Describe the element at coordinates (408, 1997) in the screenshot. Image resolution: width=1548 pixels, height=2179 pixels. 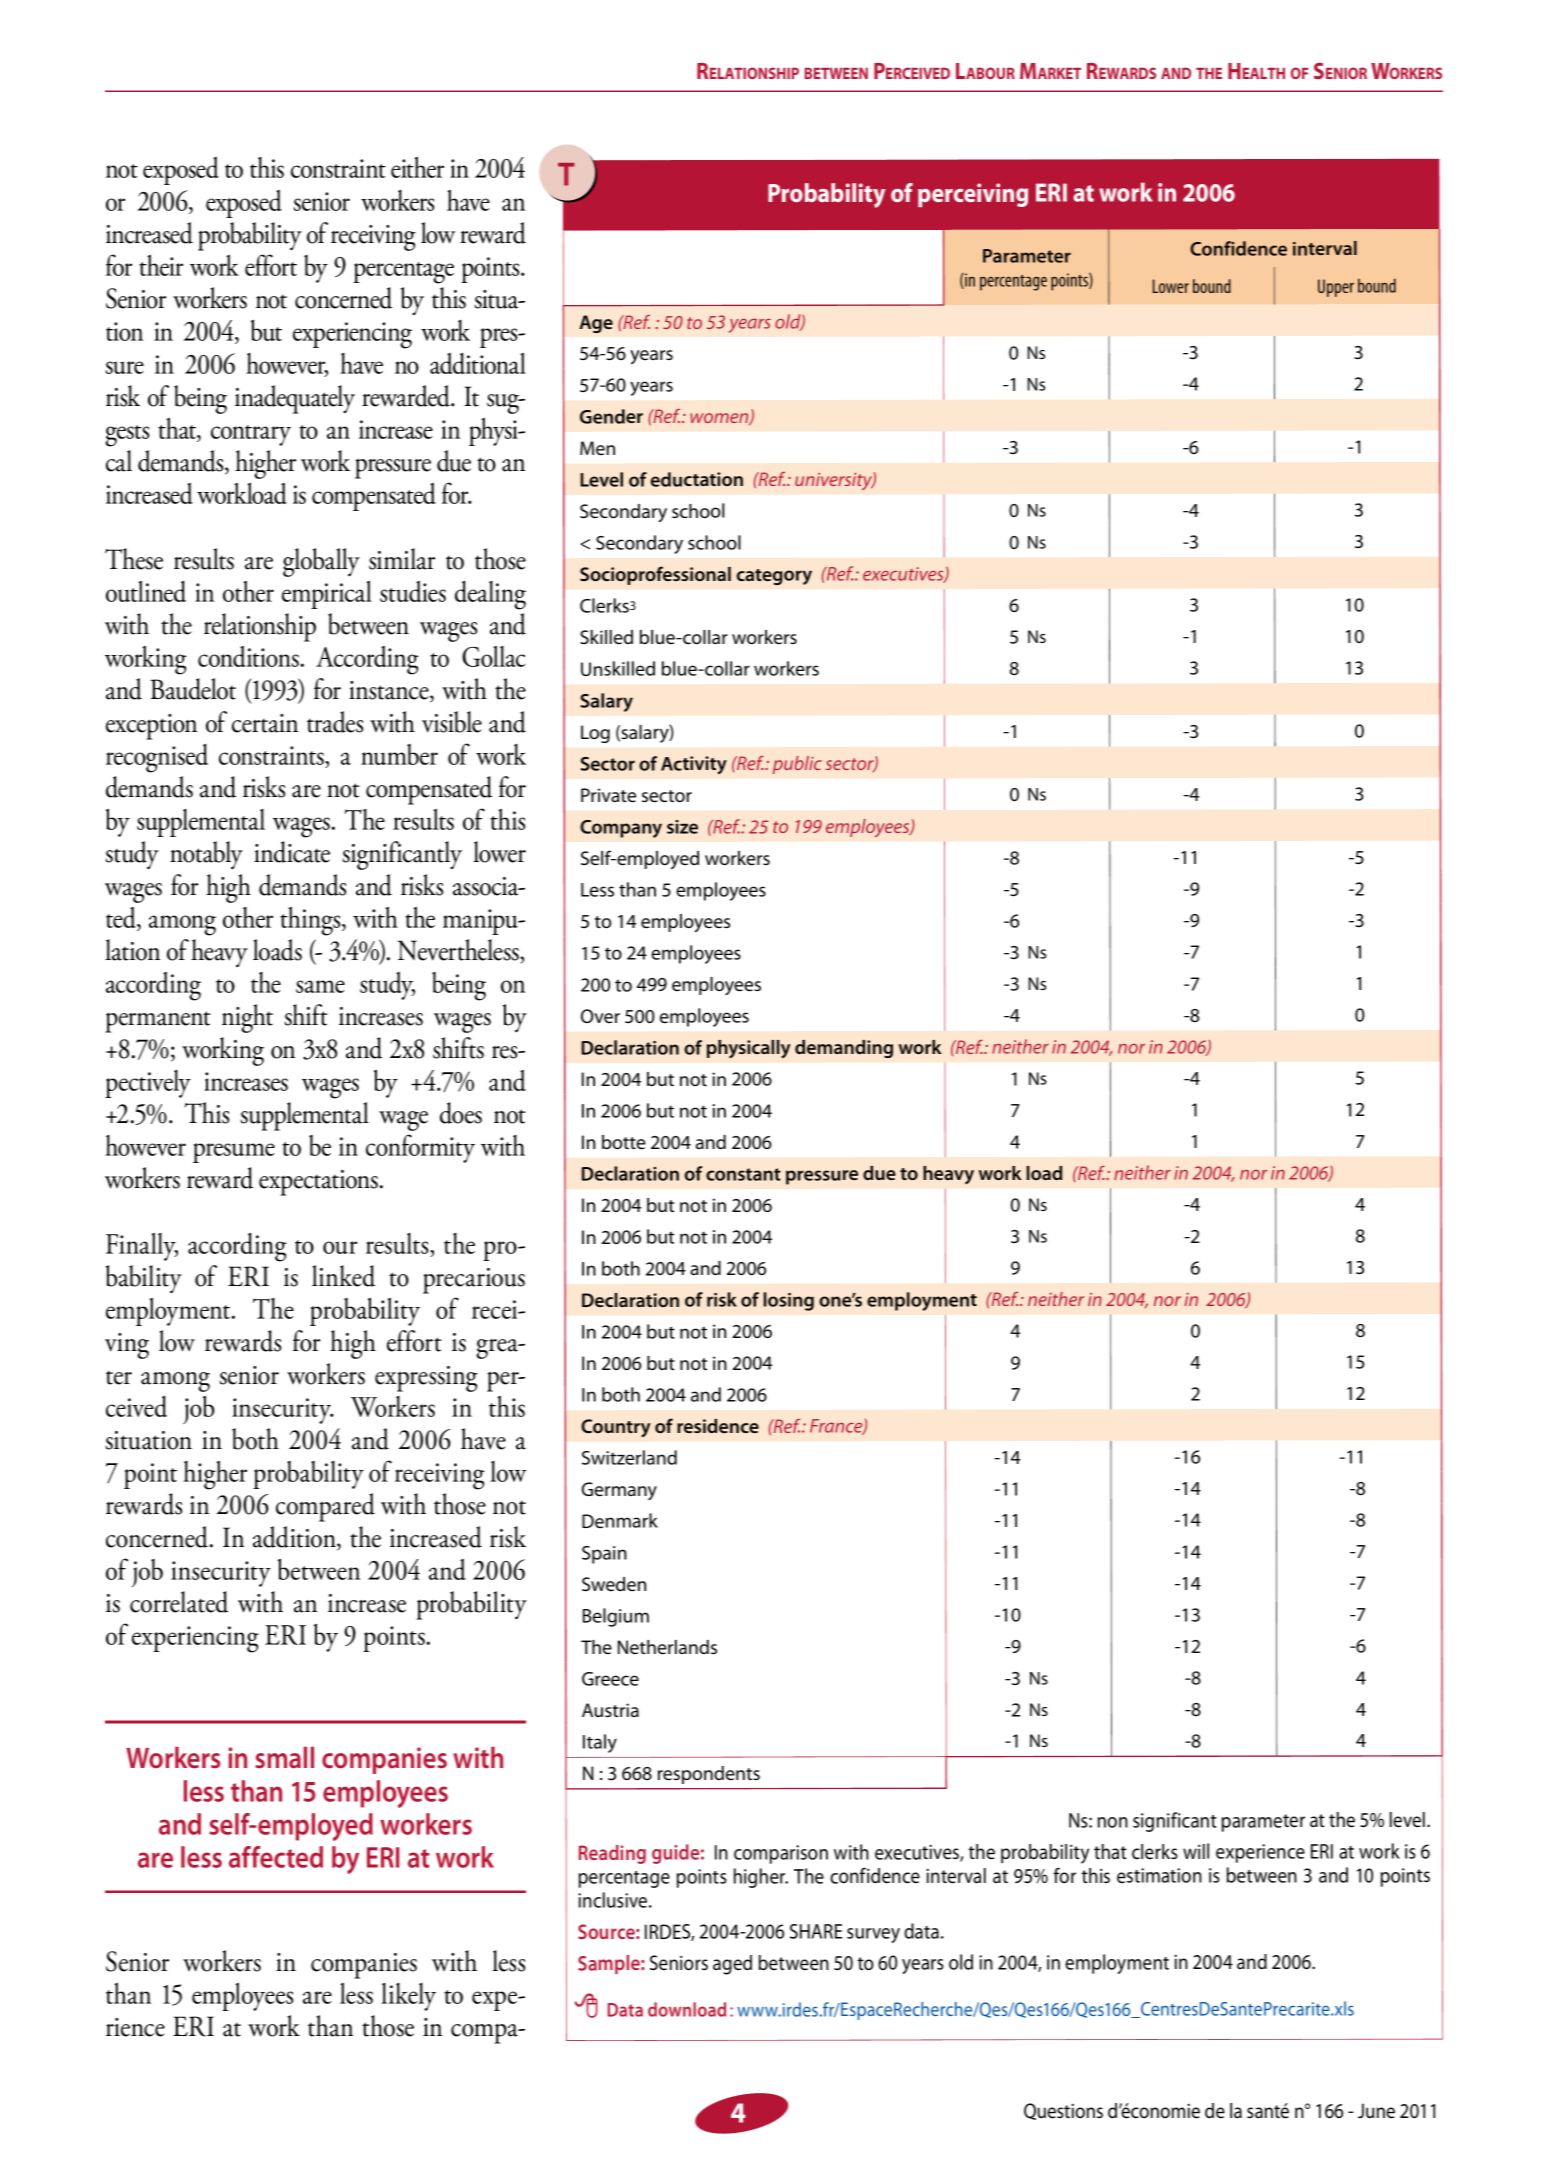
I see `likely` at that location.
